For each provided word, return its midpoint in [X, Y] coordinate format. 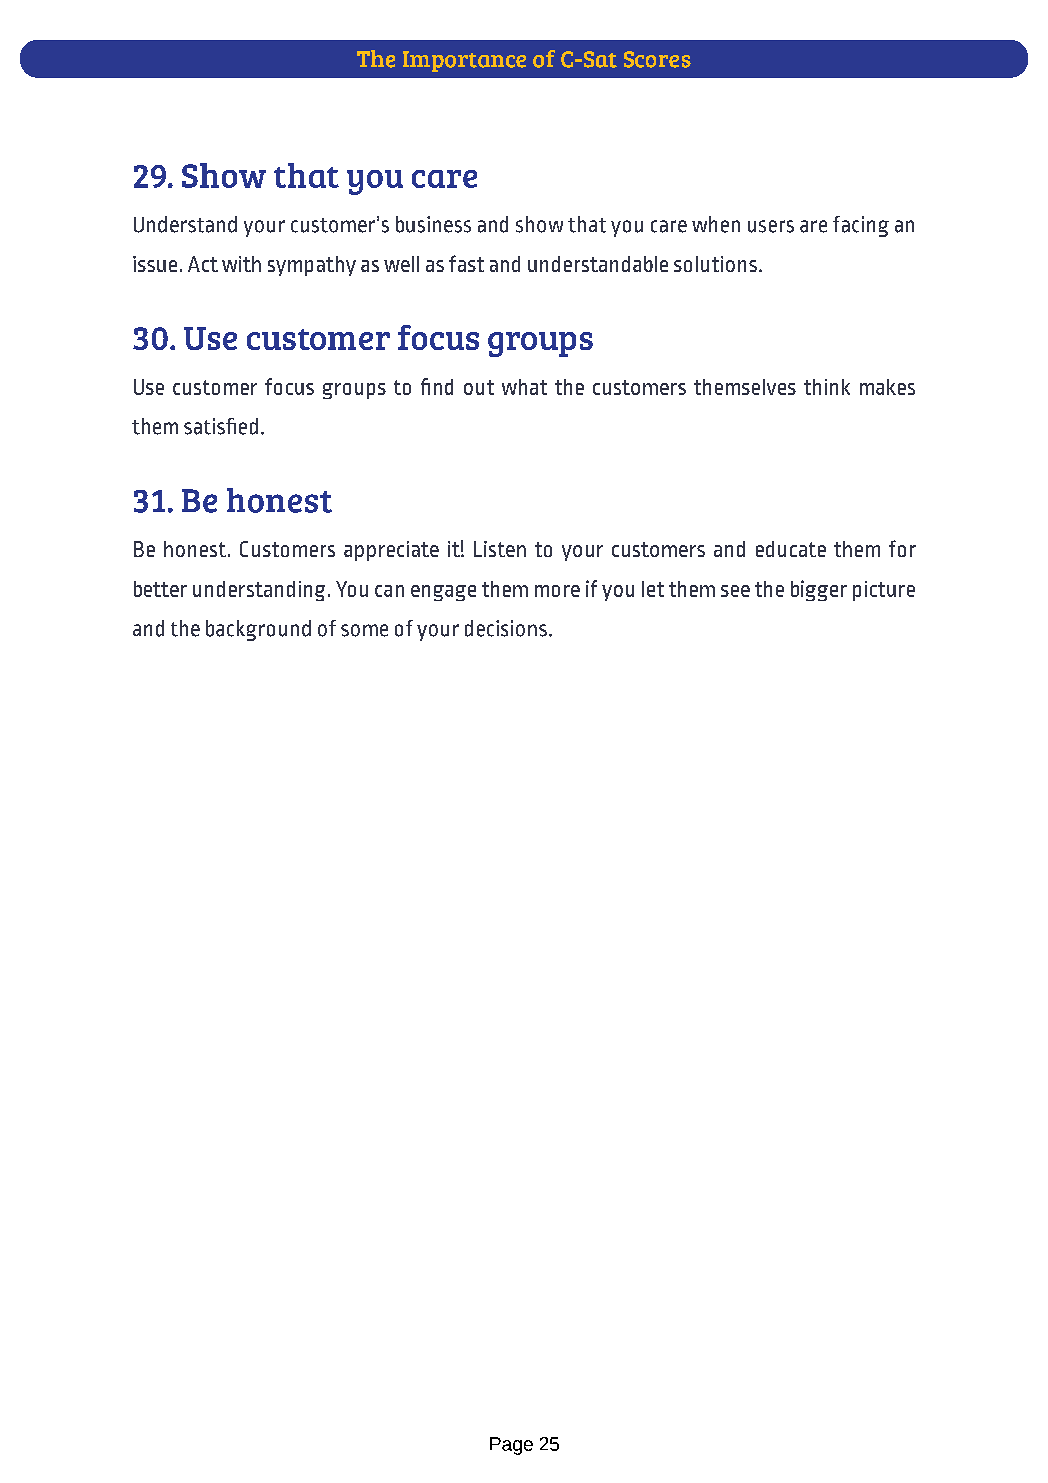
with [241, 264]
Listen [500, 549]
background [258, 630]
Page [511, 1446]
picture [884, 591]
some [364, 630]
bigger [819, 590]
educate [791, 549]
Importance [464, 61]
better [160, 589]
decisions [506, 628]
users [771, 226]
